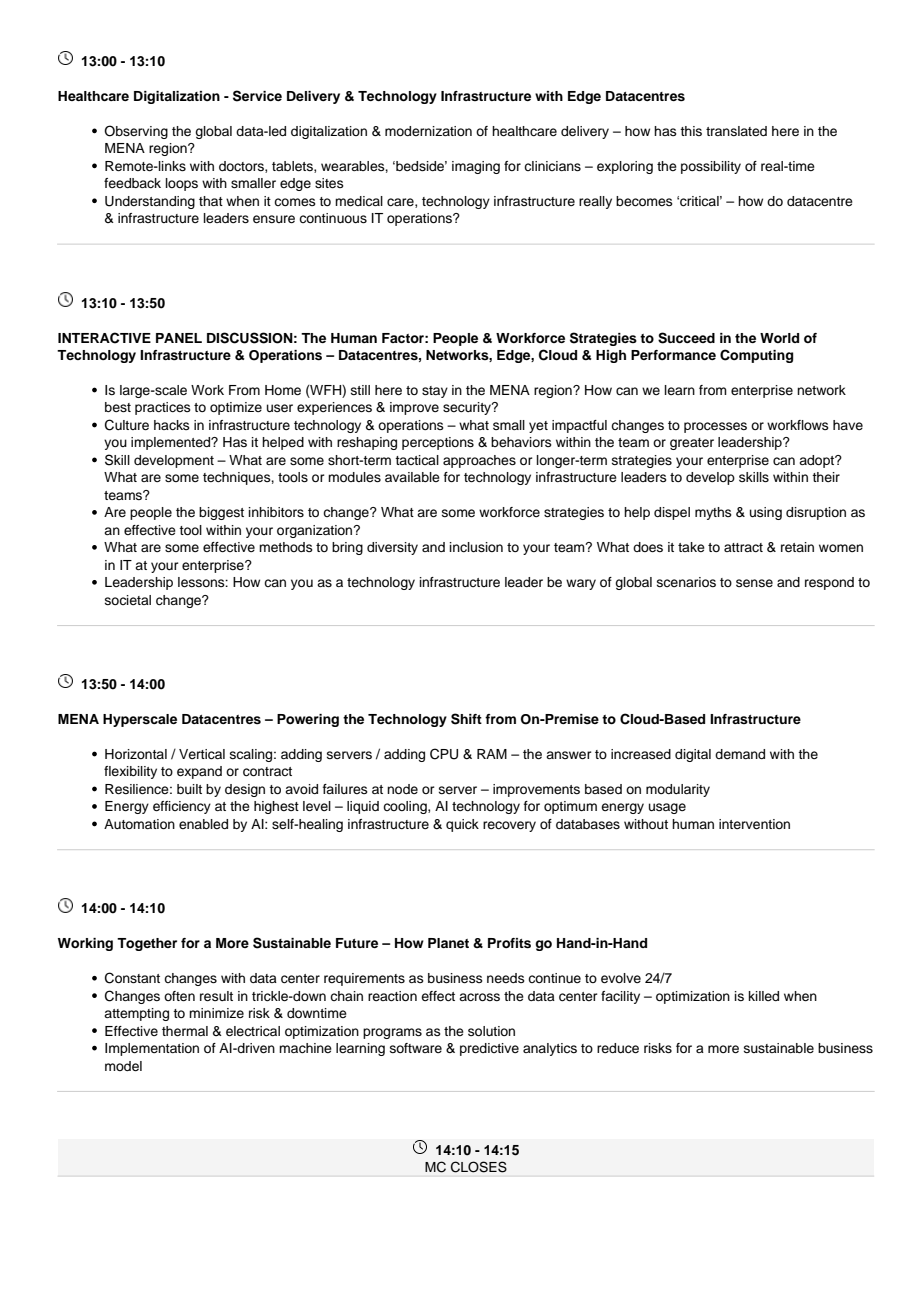 This page has height=1308, width=924. Describe the element at coordinates (754, 824) in the page. I see `intervention` at that location.
